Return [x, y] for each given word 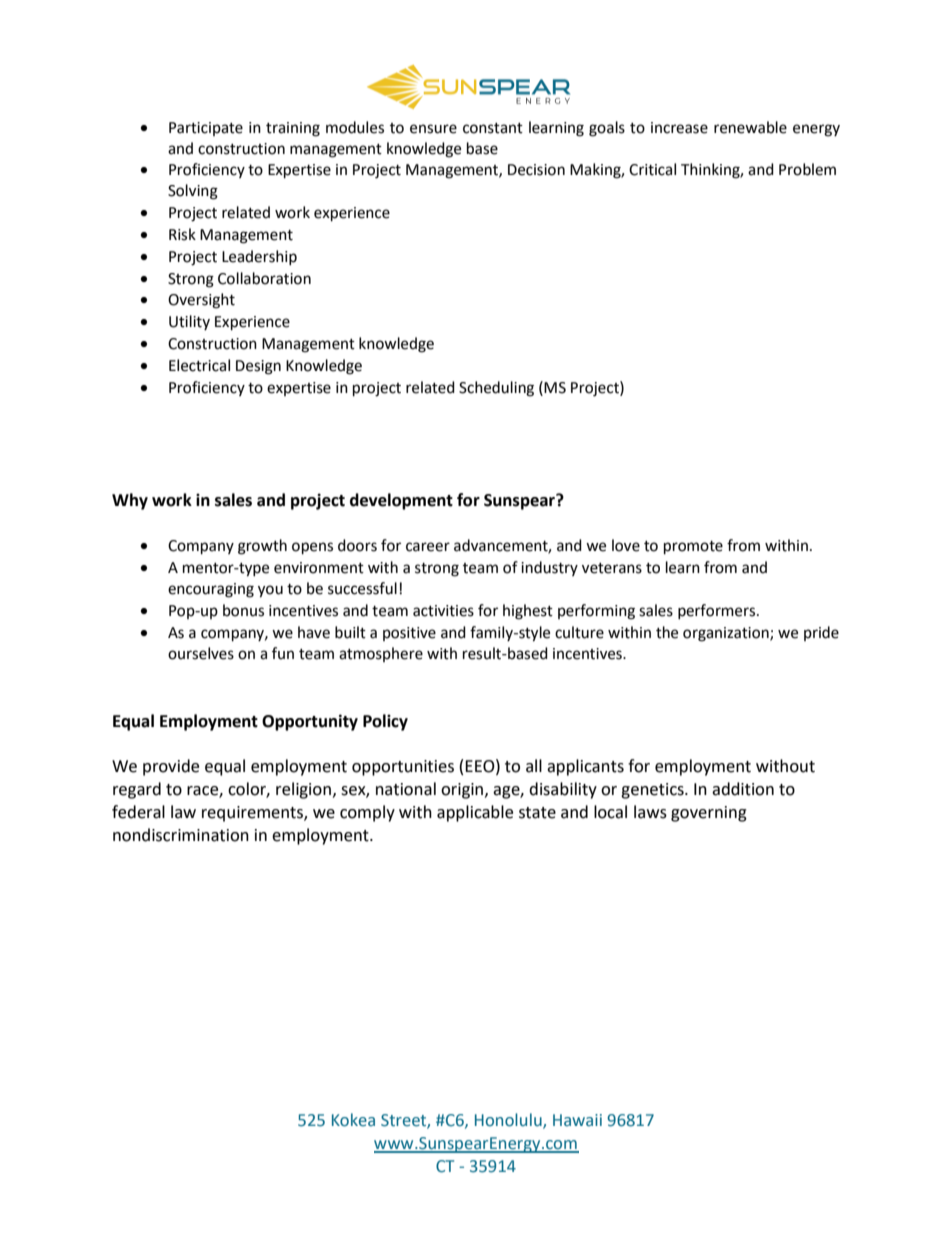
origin [463, 791]
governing [709, 814]
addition [743, 789]
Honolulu [509, 1121]
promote [693, 548]
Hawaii [577, 1120]
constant [493, 128]
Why [130, 501]
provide [171, 767]
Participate [206, 129]
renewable [750, 127]
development [401, 501]
